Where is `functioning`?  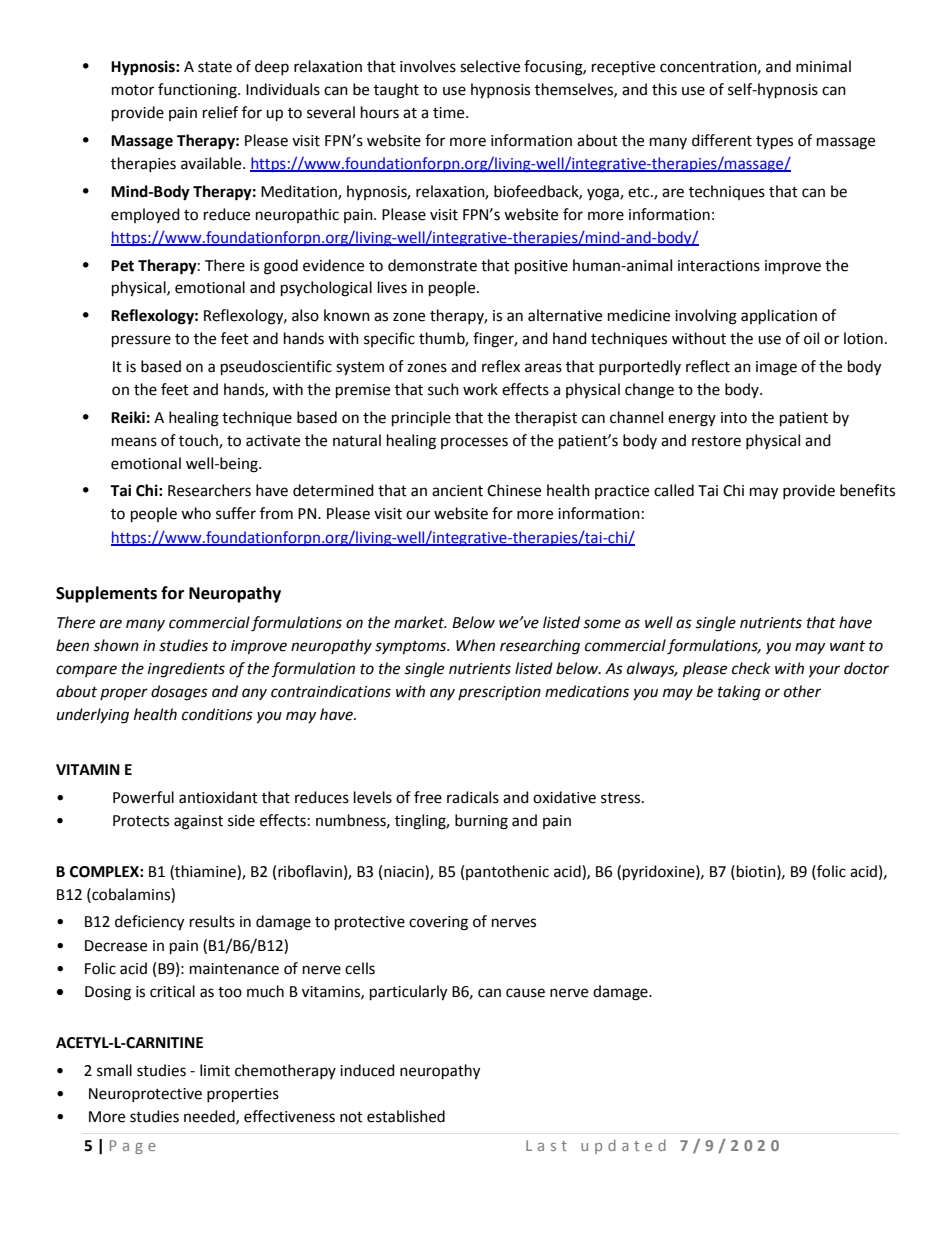
functioning is located at coordinates (198, 91).
